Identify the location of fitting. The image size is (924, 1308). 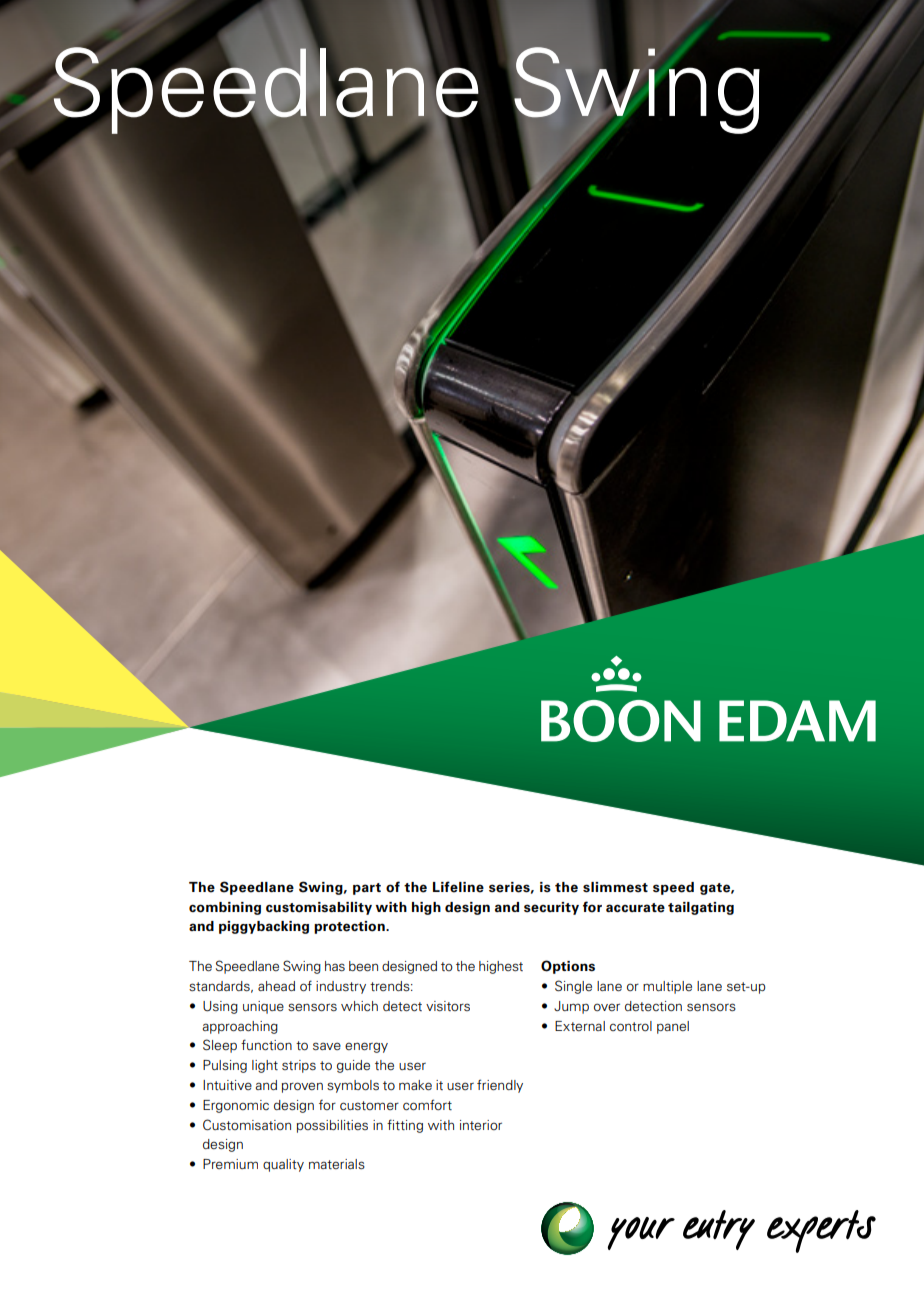
(405, 1126).
